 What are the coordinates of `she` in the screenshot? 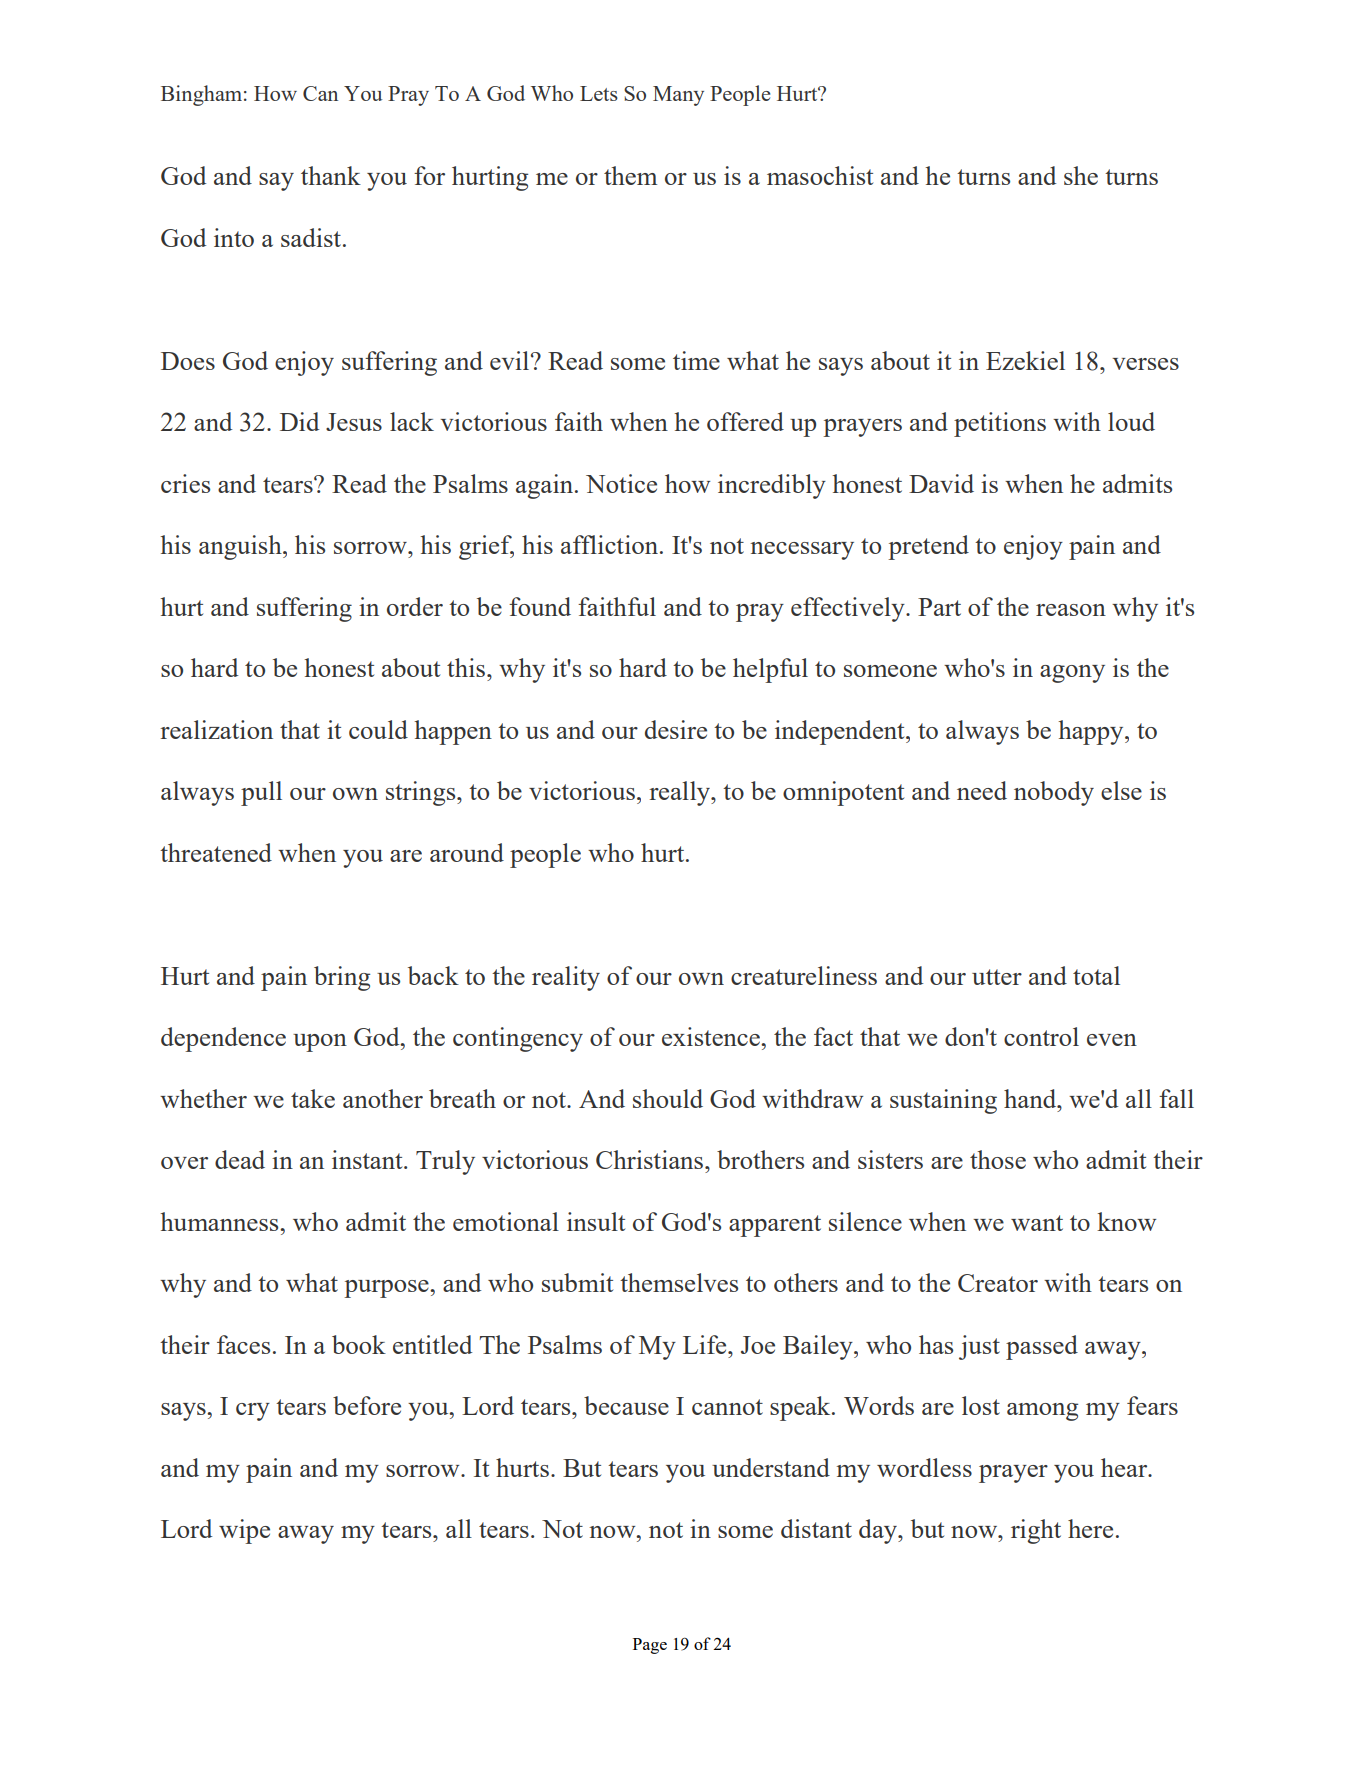 It's located at (1081, 175).
